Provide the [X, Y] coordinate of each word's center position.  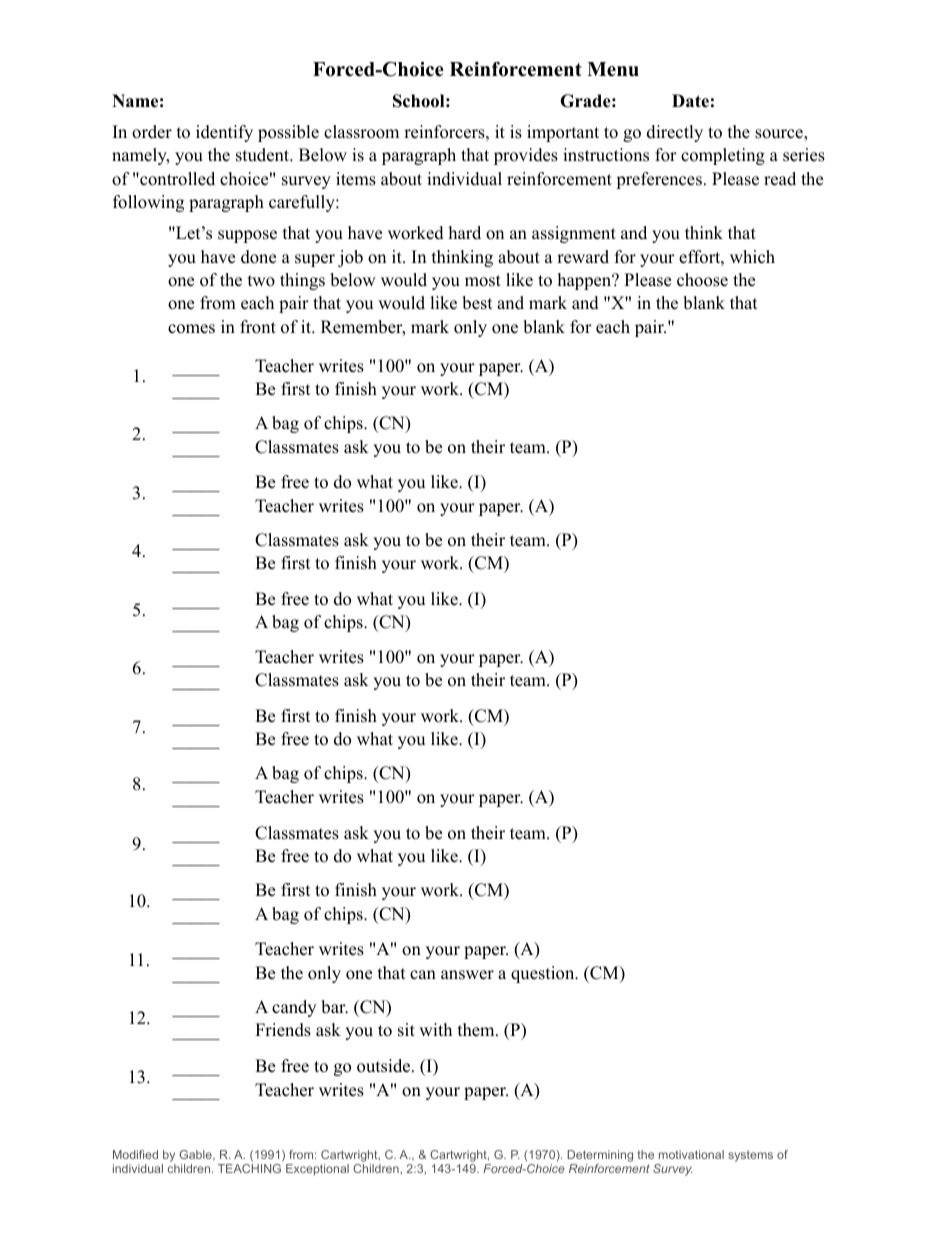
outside [385, 1066]
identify [224, 133]
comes [191, 329]
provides [526, 156]
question [544, 974]
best [477, 303]
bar [334, 1007]
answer [467, 975]
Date [690, 101]
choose [702, 280]
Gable [196, 1155]
